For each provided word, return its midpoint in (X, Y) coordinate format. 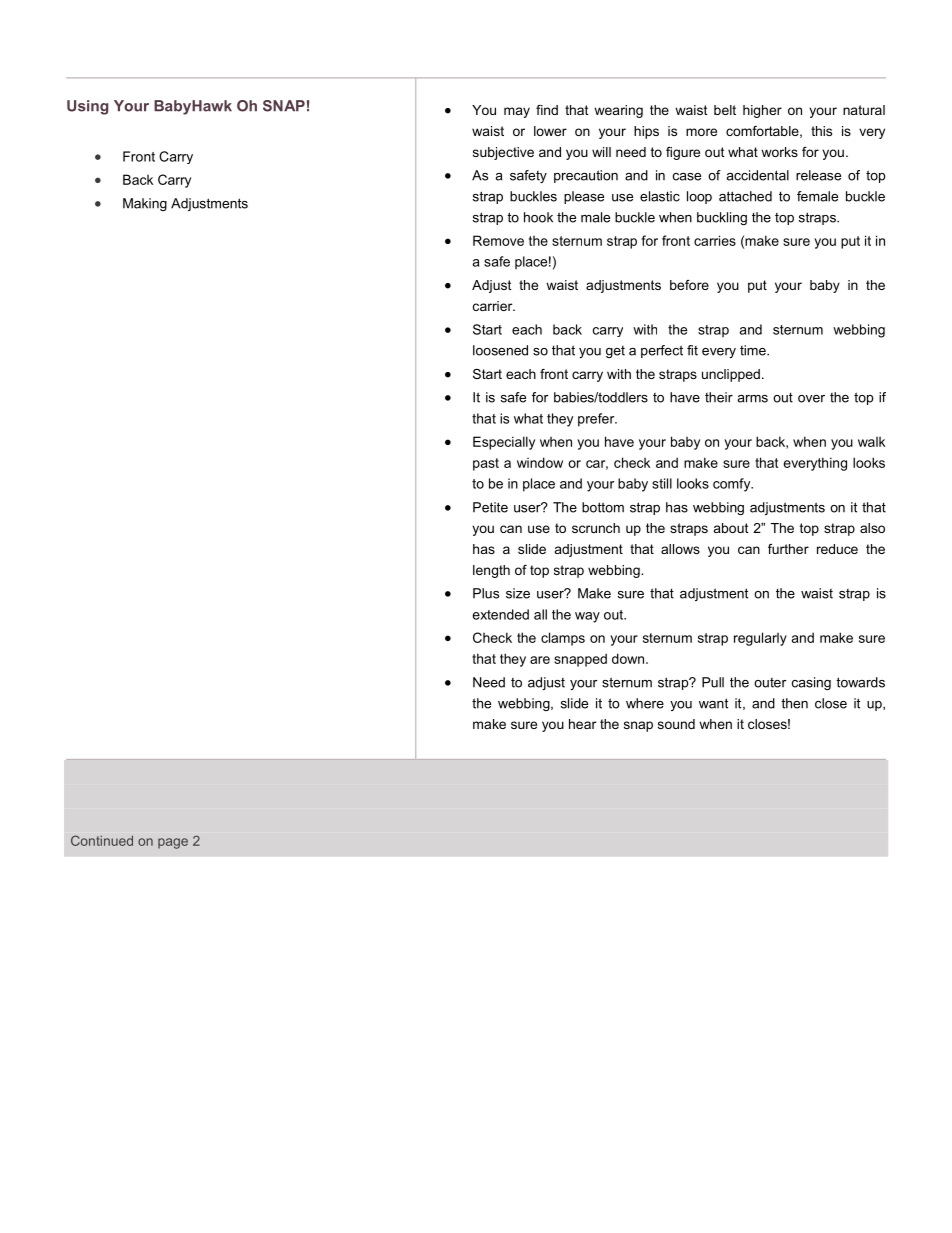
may (517, 112)
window (540, 462)
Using (87, 107)
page (173, 843)
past (486, 464)
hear (582, 724)
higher (762, 111)
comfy (733, 485)
